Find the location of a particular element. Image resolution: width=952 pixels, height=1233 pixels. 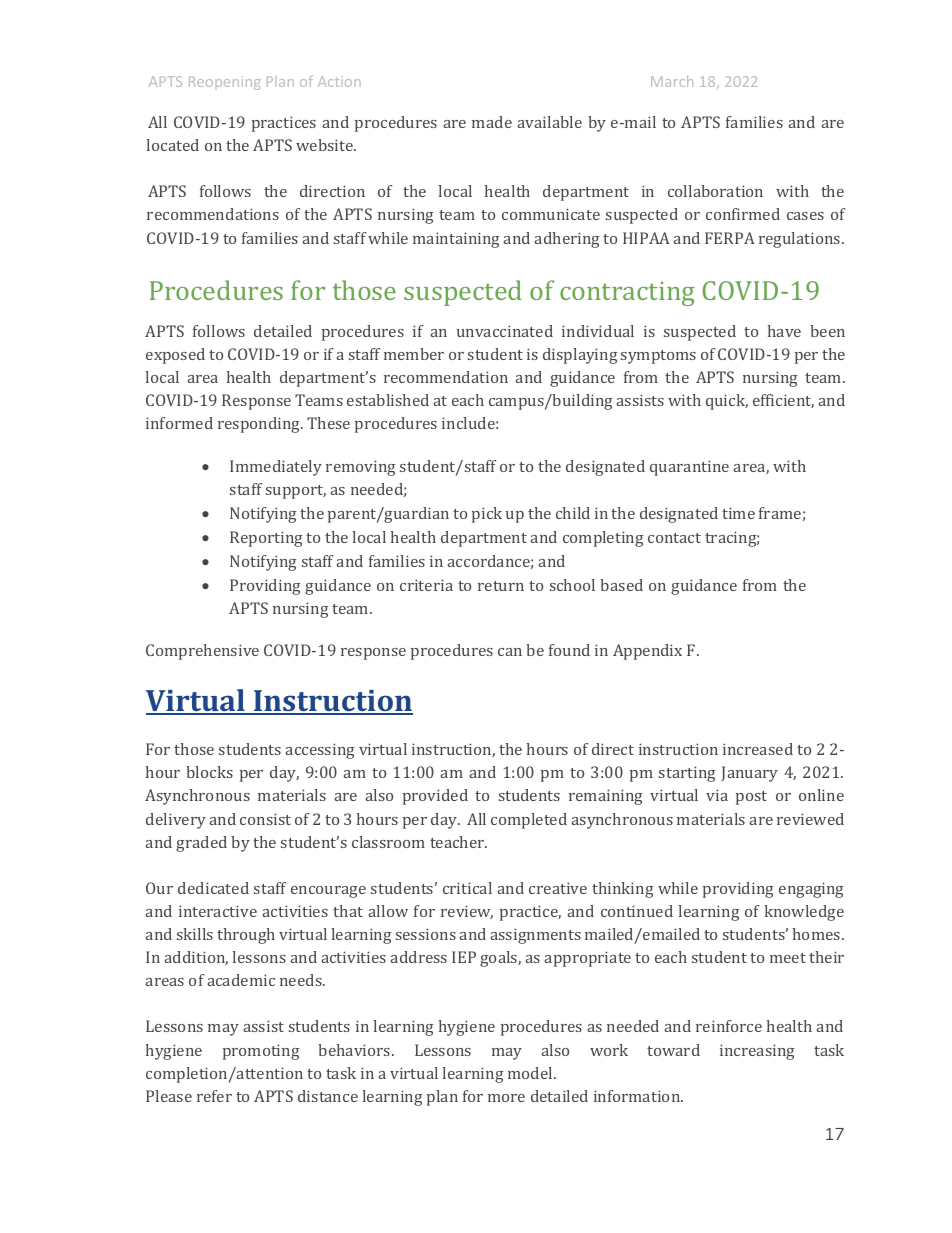

promoting is located at coordinates (261, 1052).
